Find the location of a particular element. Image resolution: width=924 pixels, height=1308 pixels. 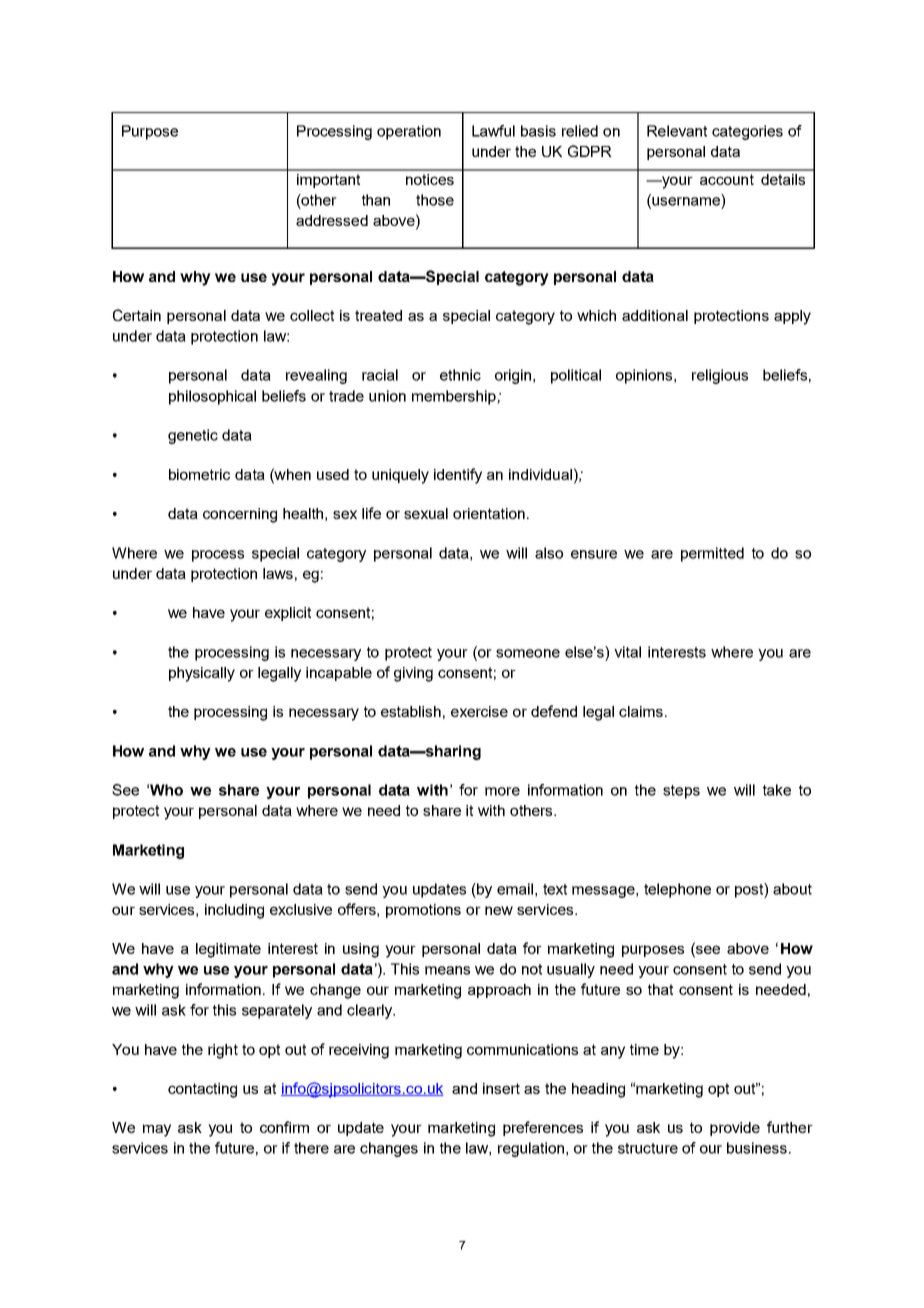

provide is located at coordinates (735, 1129).
